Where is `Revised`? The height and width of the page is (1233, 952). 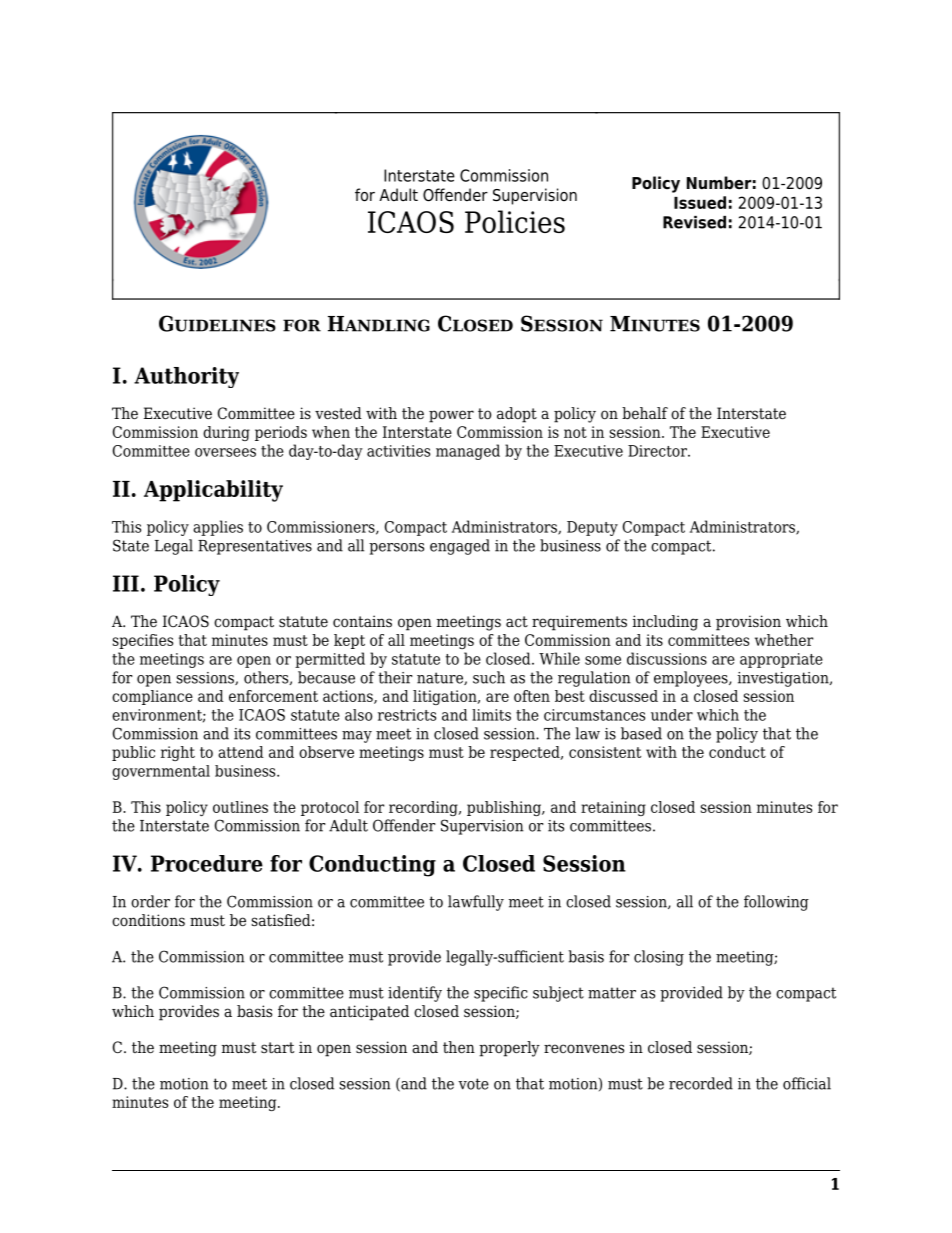 Revised is located at coordinates (694, 222).
